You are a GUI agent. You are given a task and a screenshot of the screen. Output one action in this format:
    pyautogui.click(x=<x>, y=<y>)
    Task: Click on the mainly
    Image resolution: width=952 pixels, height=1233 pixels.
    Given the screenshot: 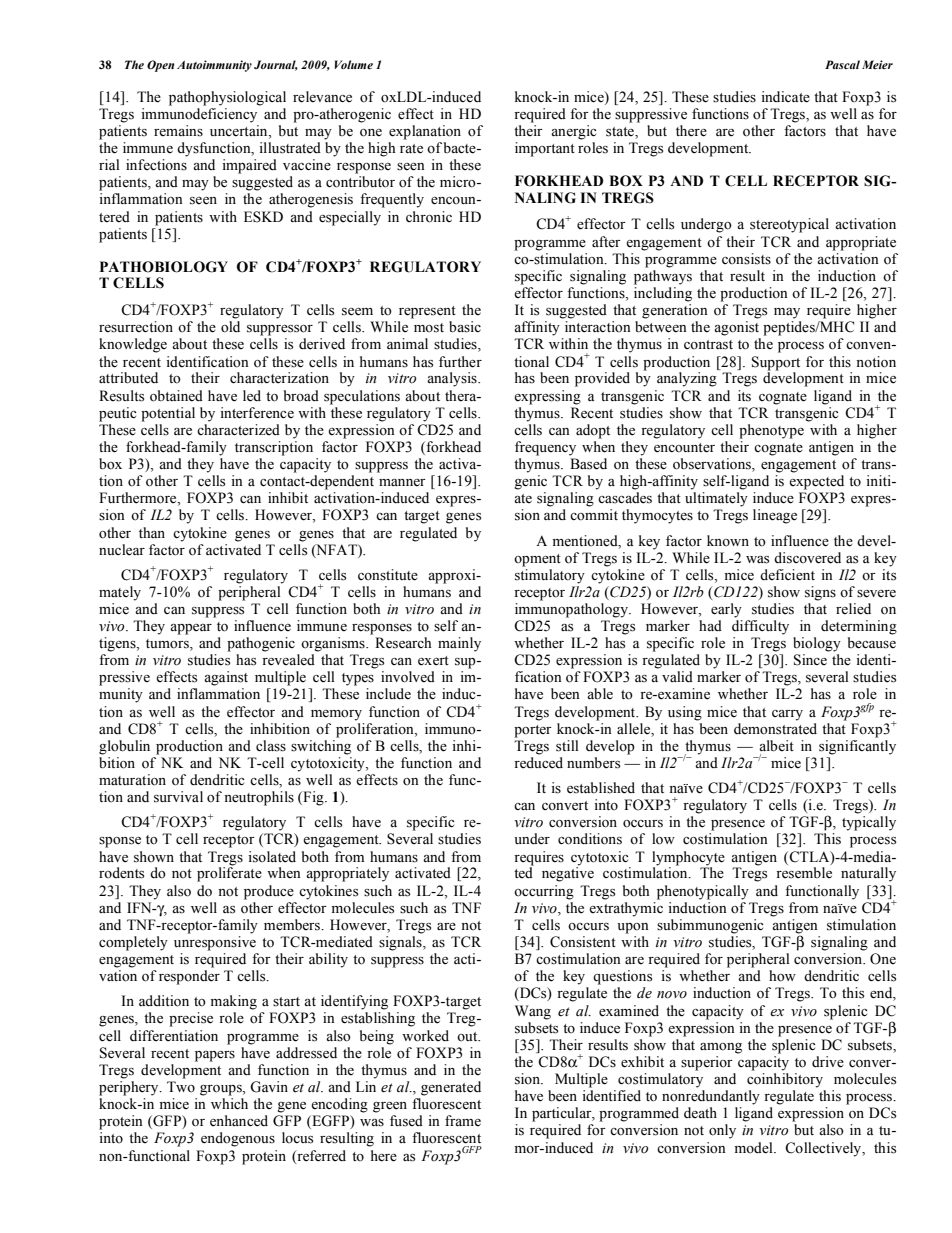 What is the action you would take?
    pyautogui.click(x=459, y=644)
